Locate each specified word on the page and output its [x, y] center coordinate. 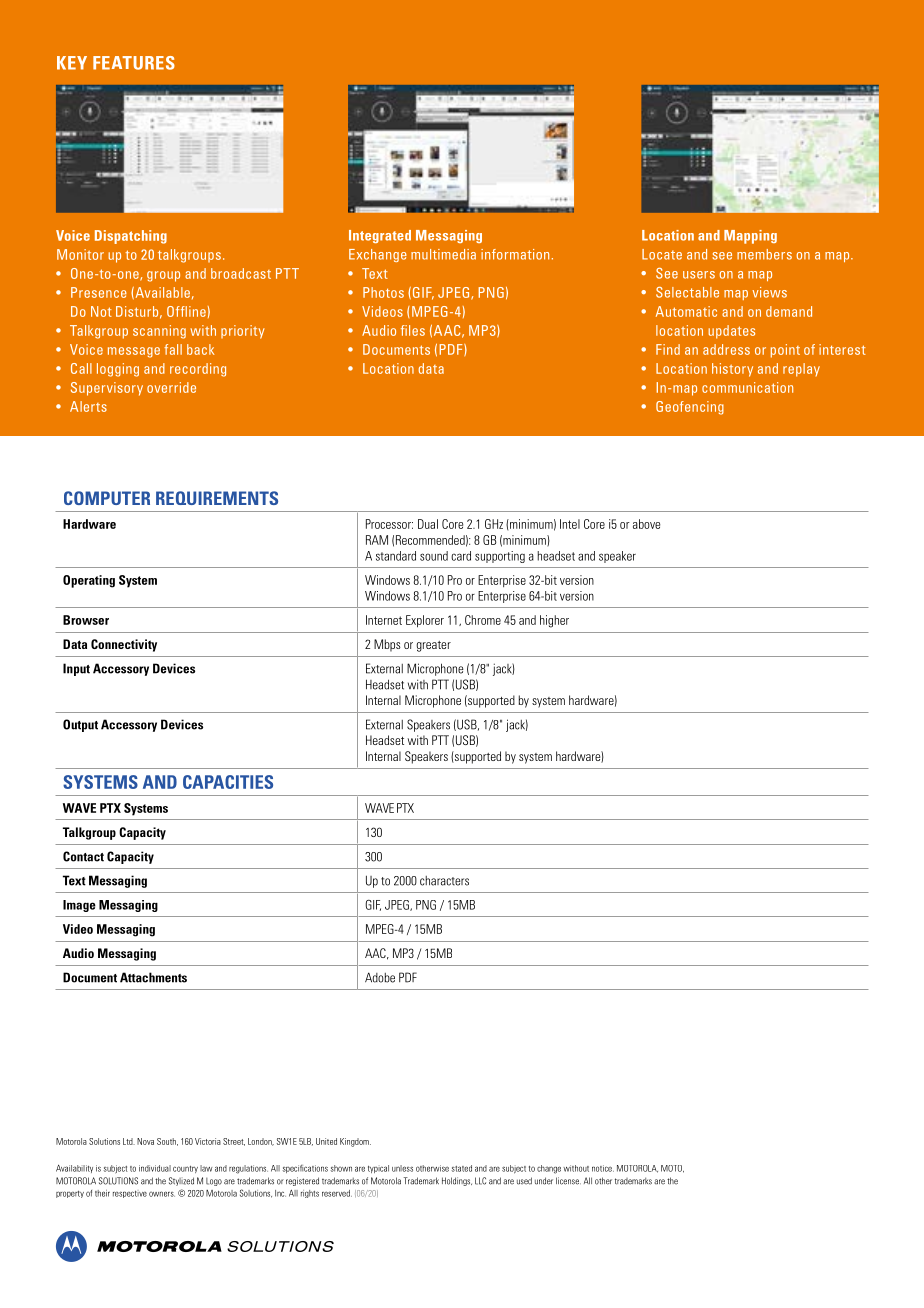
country [185, 1169]
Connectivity [124, 645]
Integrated [380, 236]
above [646, 524]
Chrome [483, 620]
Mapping [750, 237]
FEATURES [134, 63]
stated [461, 1168]
